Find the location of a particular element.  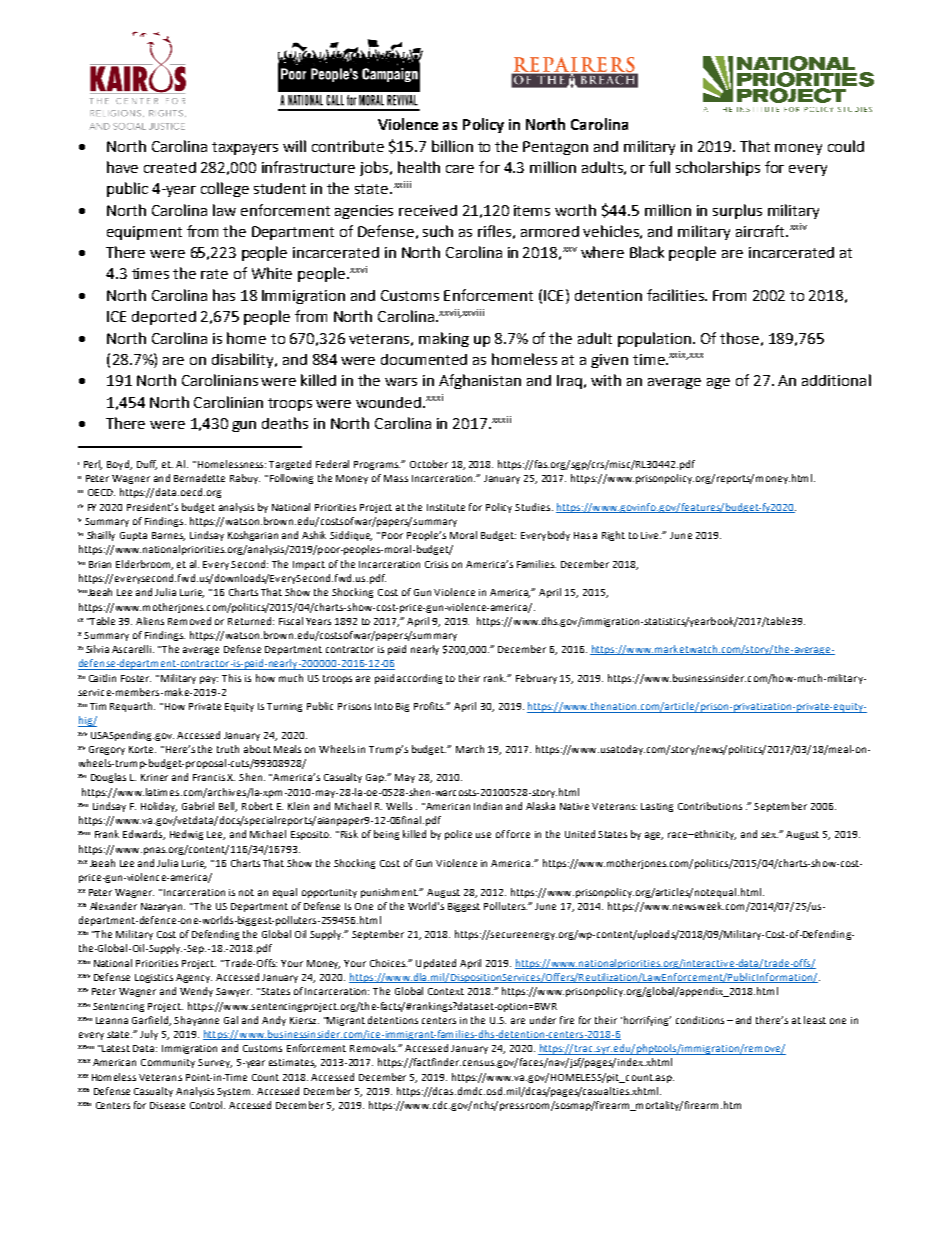

Live is located at coordinates (651, 535).
